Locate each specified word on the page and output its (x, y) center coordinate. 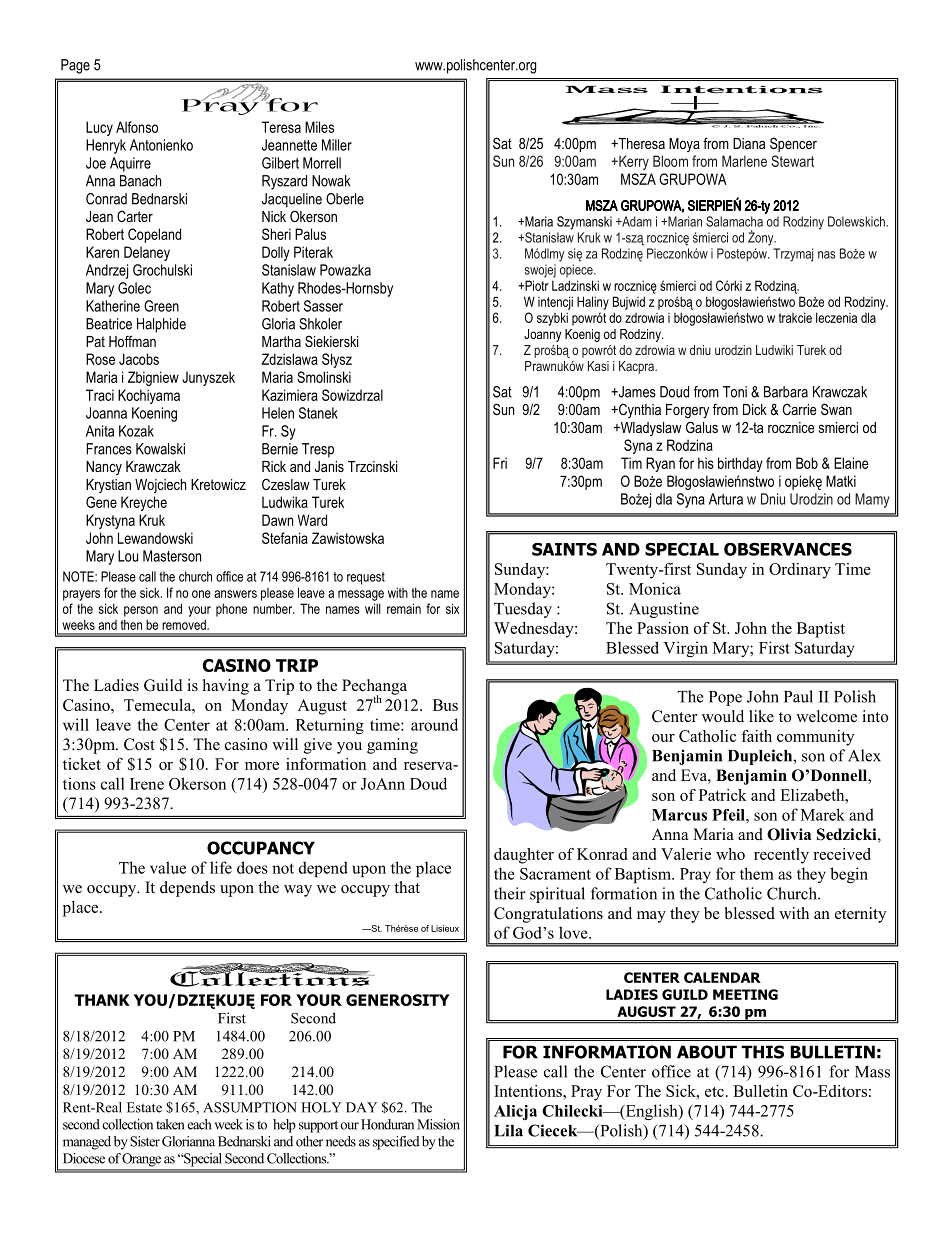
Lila (508, 1130)
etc (714, 1092)
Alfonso (137, 127)
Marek (823, 814)
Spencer (793, 144)
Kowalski (160, 449)
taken (170, 1124)
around (434, 724)
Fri (500, 463)
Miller (337, 145)
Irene (147, 784)
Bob (807, 463)
